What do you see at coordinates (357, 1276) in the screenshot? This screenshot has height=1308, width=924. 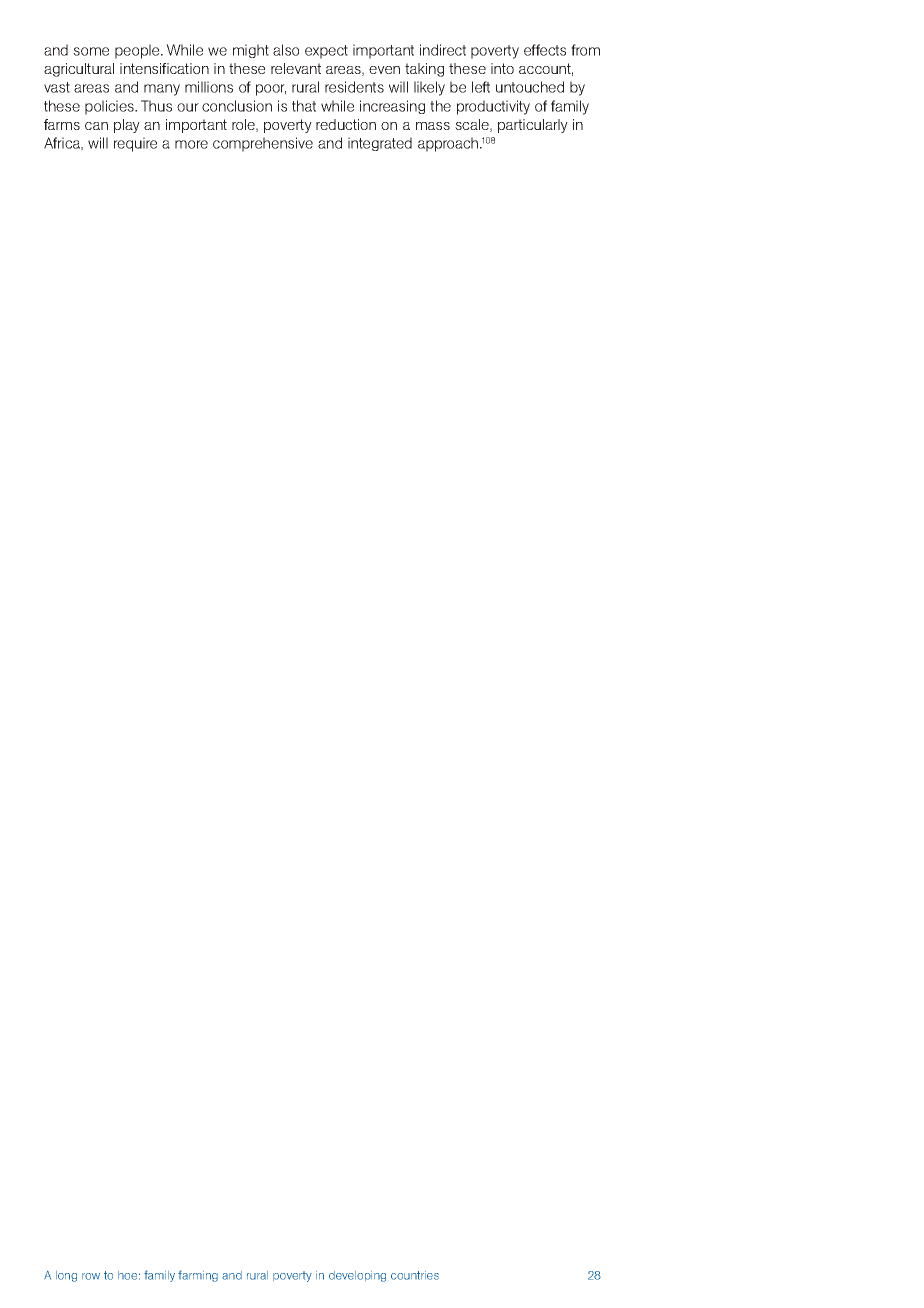 I see `developing` at bounding box center [357, 1276].
